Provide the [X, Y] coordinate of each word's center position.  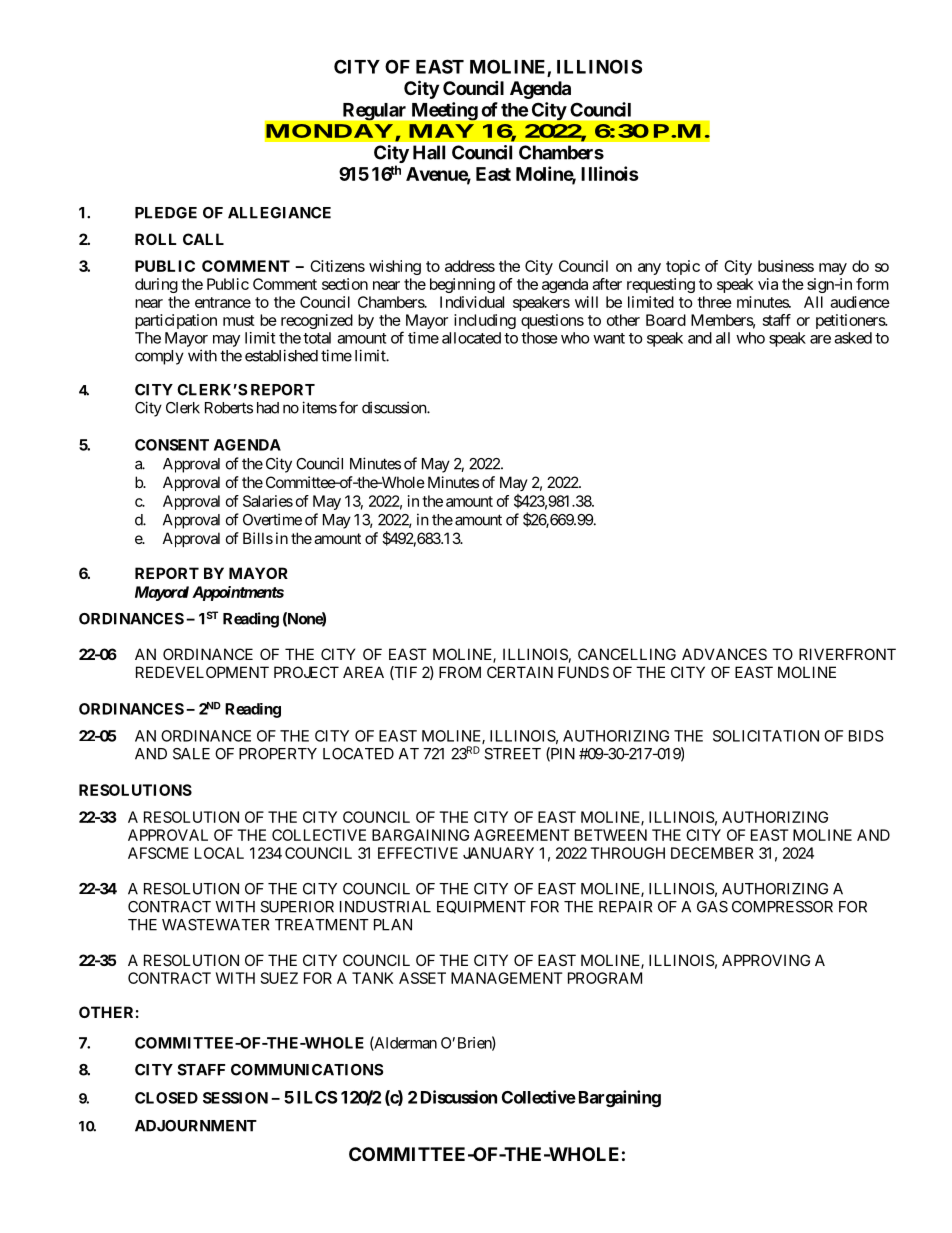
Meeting [445, 111]
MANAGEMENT [507, 978]
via [768, 284]
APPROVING [766, 960]
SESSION [235, 1098]
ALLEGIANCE [279, 213]
